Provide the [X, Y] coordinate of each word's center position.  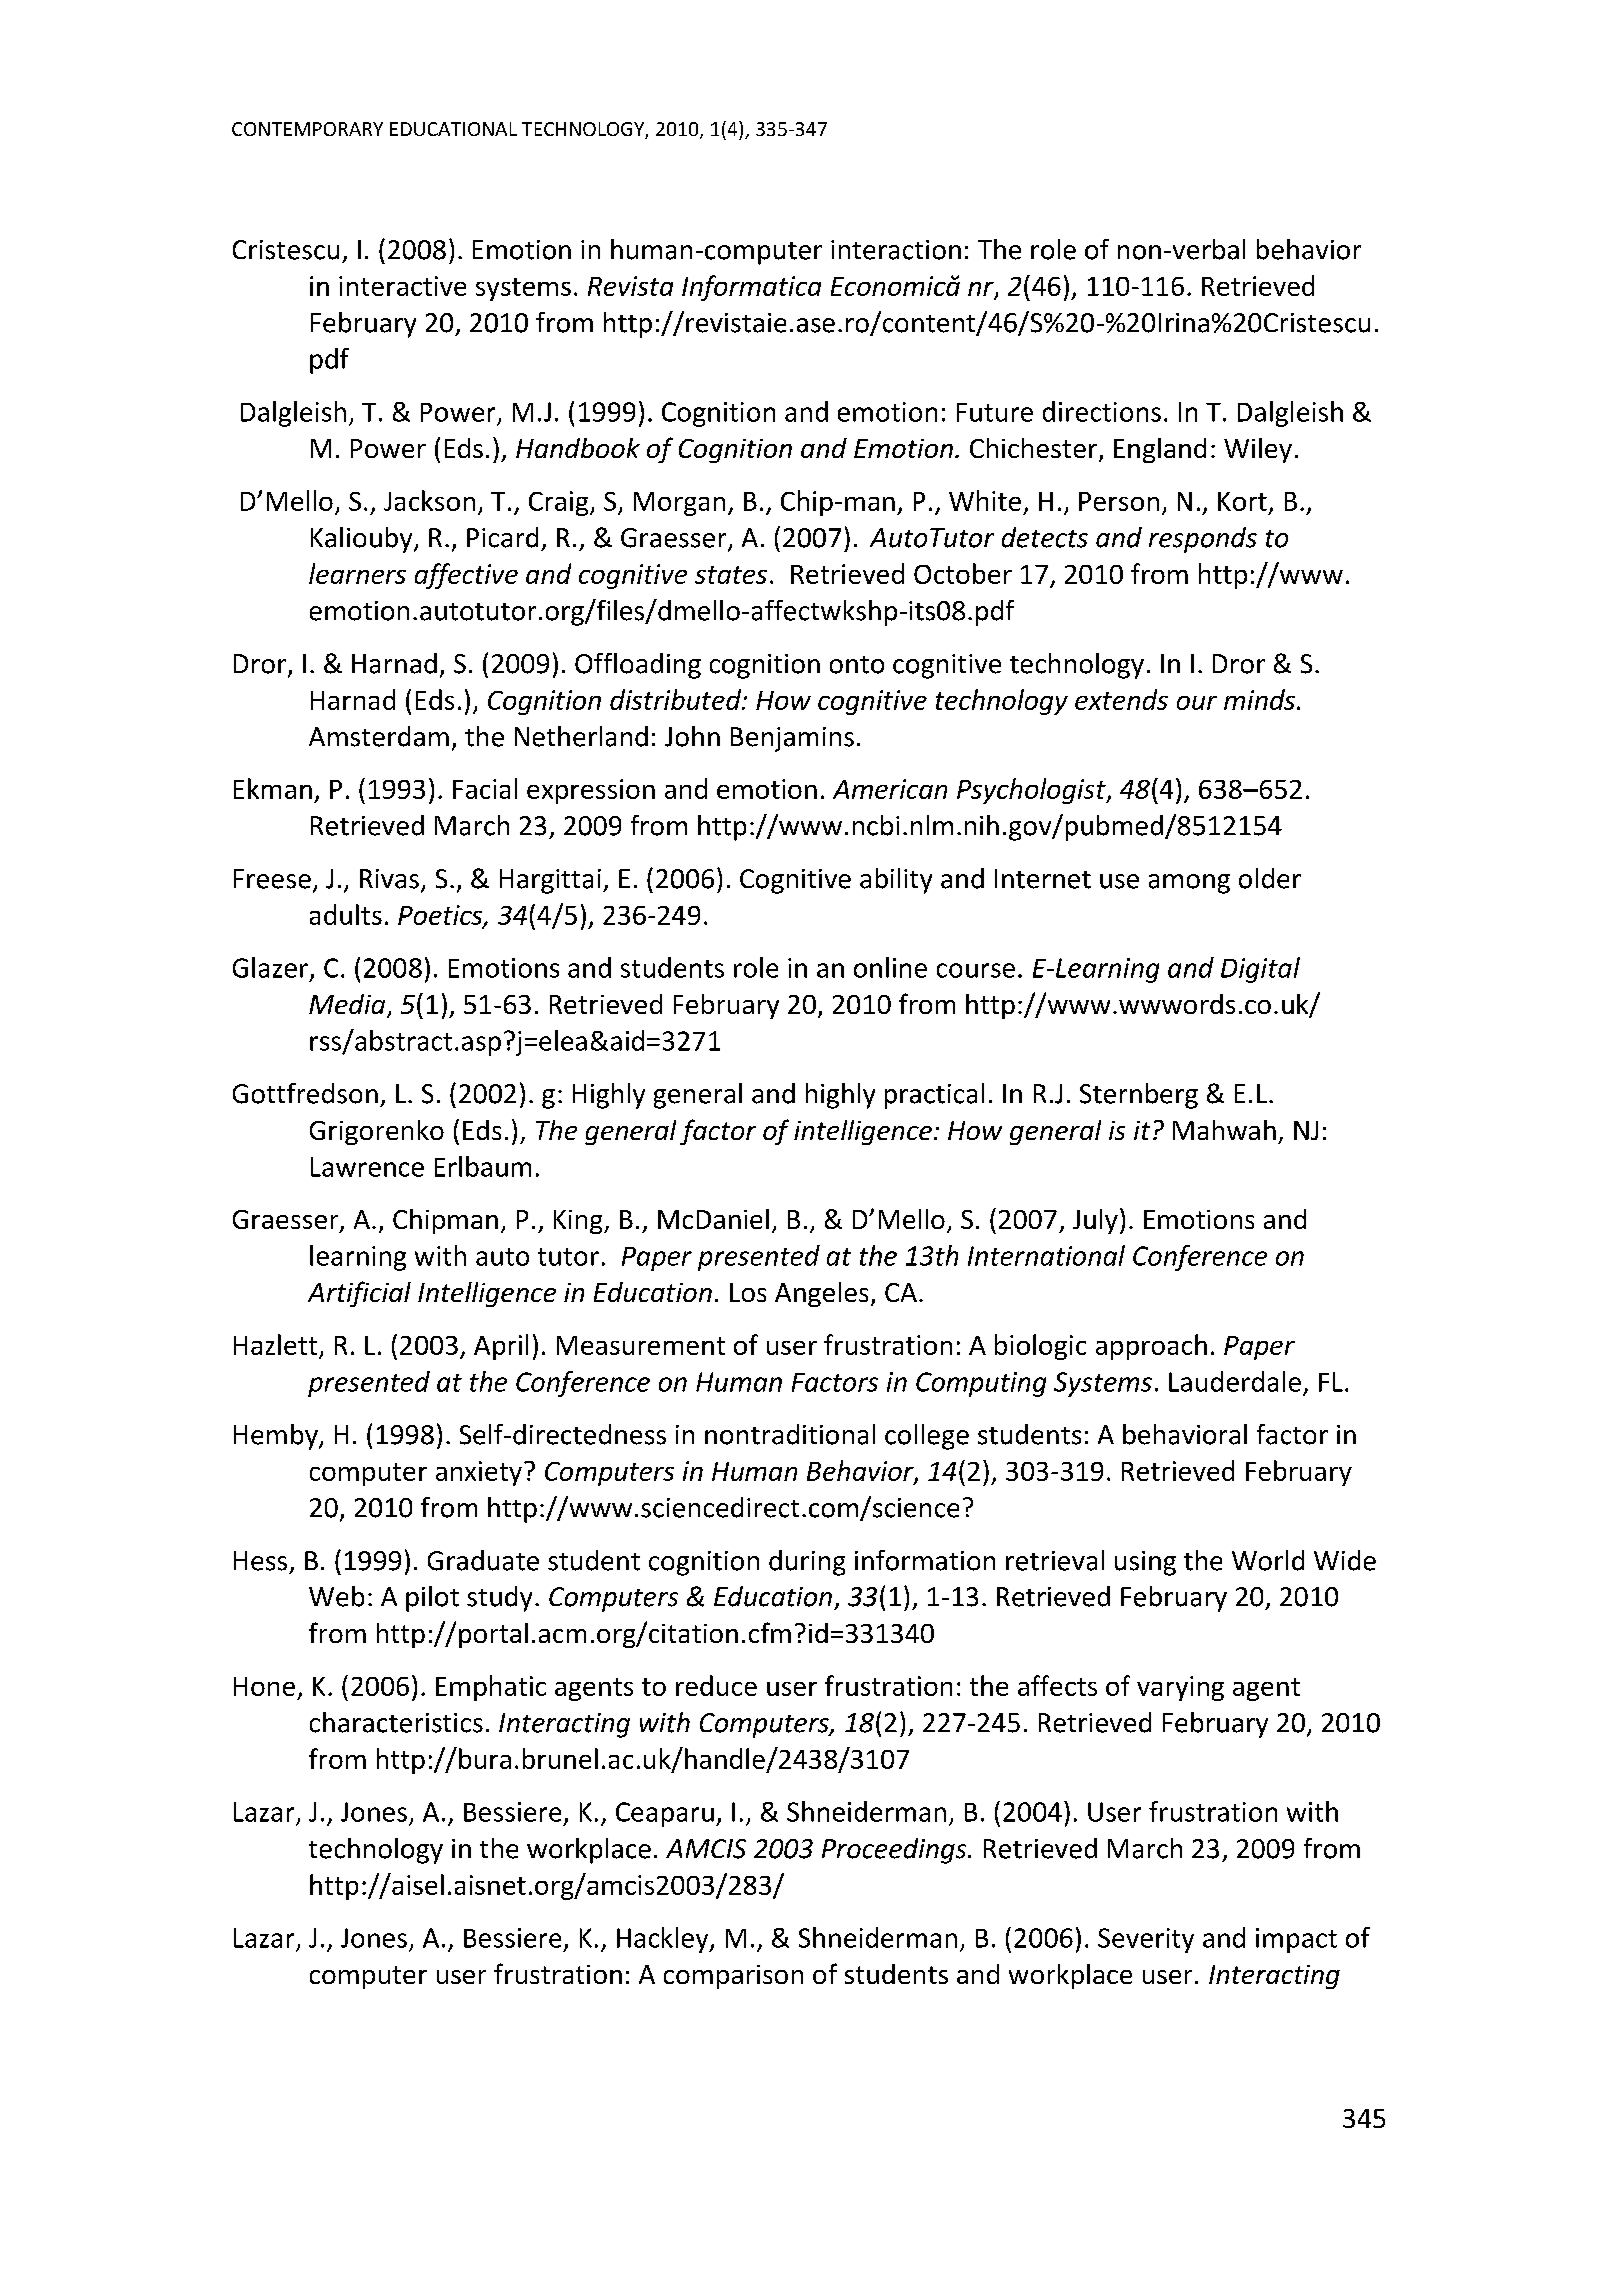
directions [1102, 411]
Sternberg [1139, 1096]
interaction [896, 250]
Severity [1146, 1940]
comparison [733, 1977]
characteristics [396, 1722]
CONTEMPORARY [307, 129]
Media [348, 1005]
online [890, 967]
